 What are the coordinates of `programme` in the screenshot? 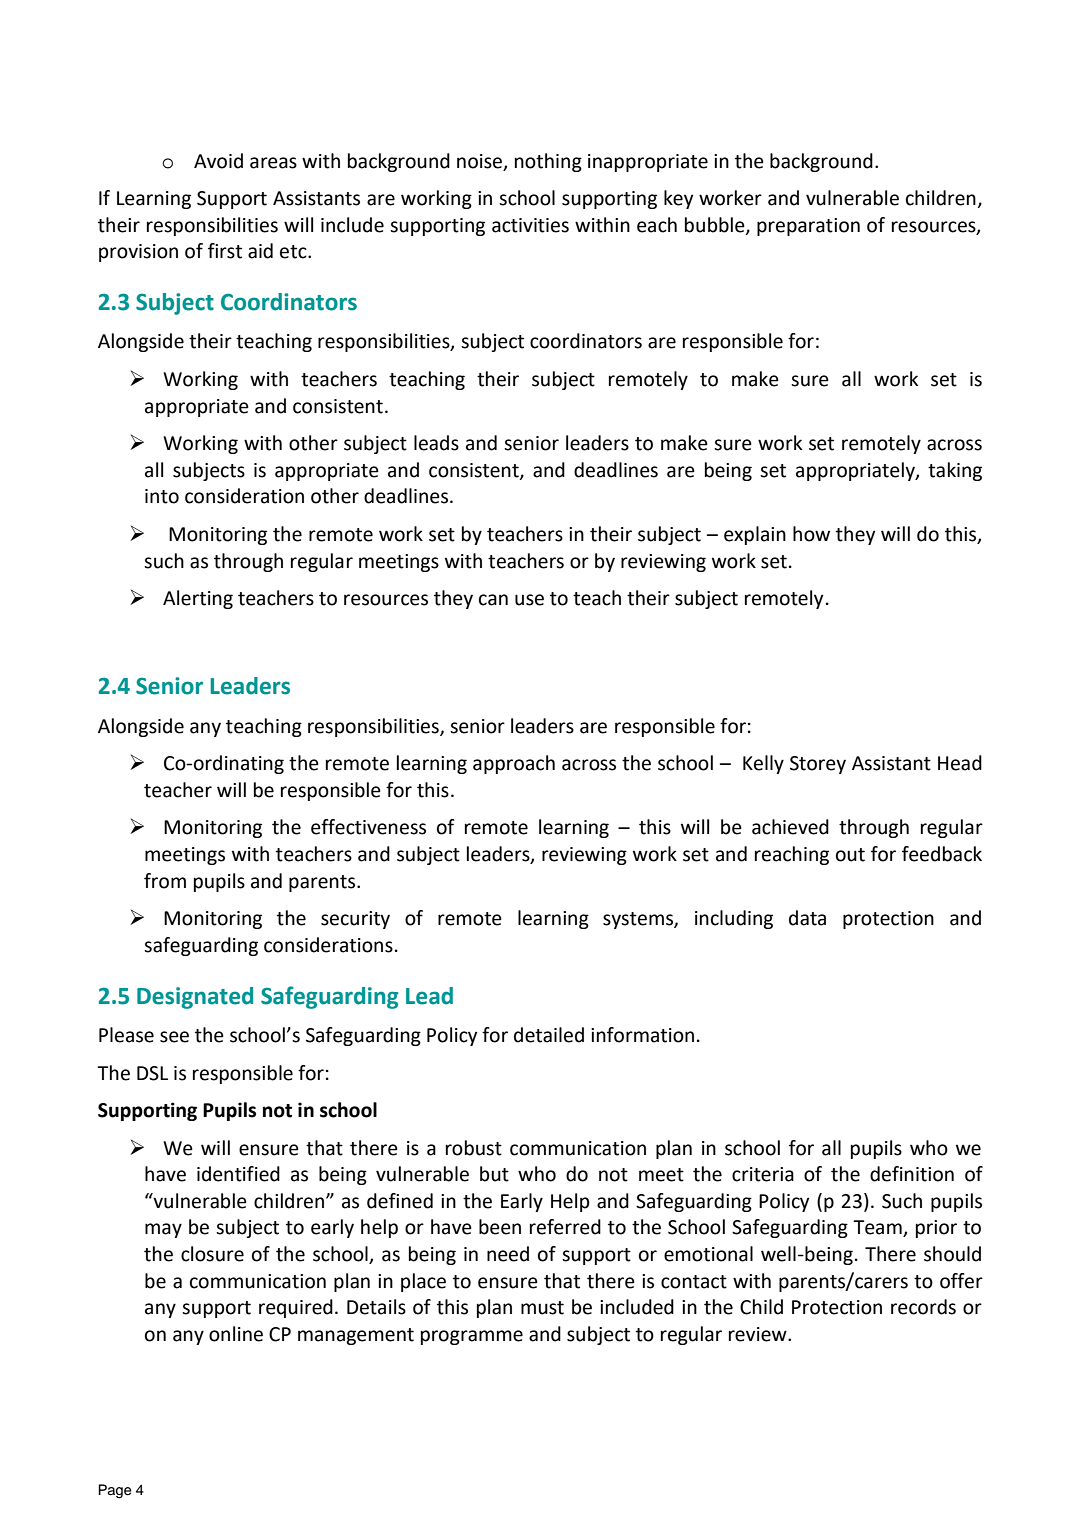 It's located at (472, 1337).
